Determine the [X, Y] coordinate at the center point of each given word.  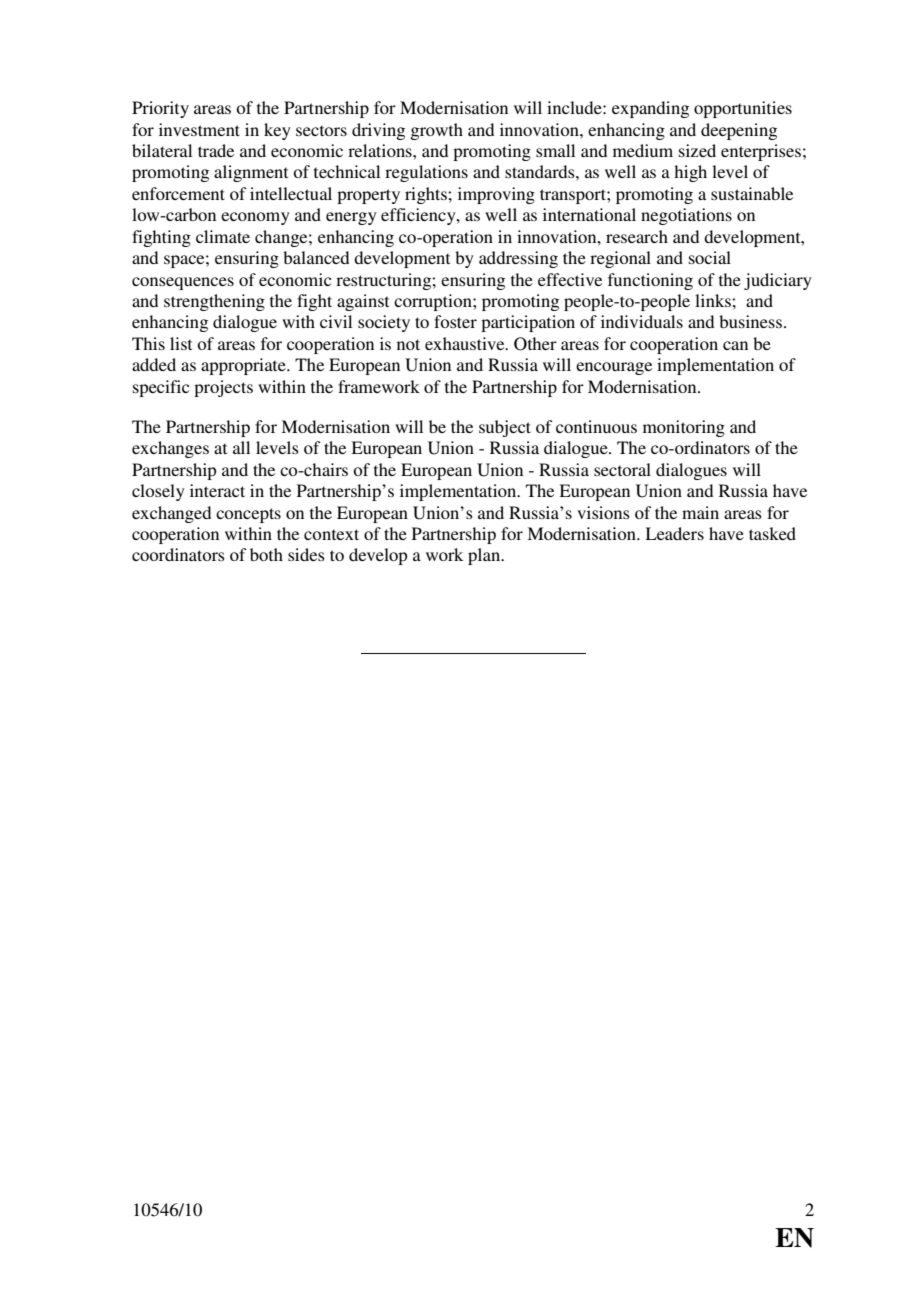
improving [496, 195]
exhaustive [466, 343]
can [735, 345]
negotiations [686, 216]
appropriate [244, 366]
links [714, 300]
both [266, 554]
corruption [434, 302]
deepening [739, 131]
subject [505, 428]
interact [217, 490]
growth [436, 131]
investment [199, 129]
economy [255, 218]
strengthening [214, 302]
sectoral [622, 469]
